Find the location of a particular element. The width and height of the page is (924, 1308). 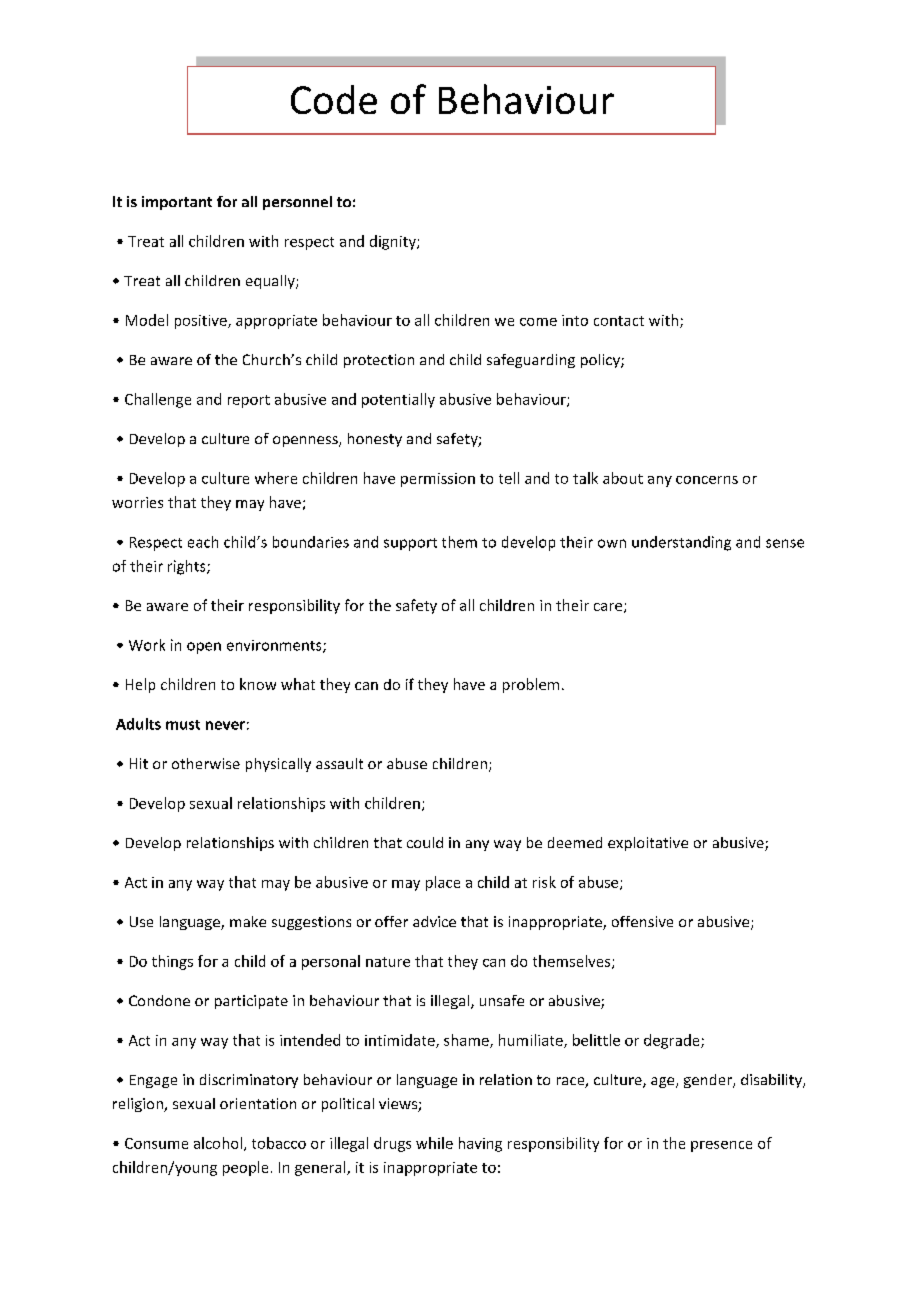

problem is located at coordinates (531, 685).
